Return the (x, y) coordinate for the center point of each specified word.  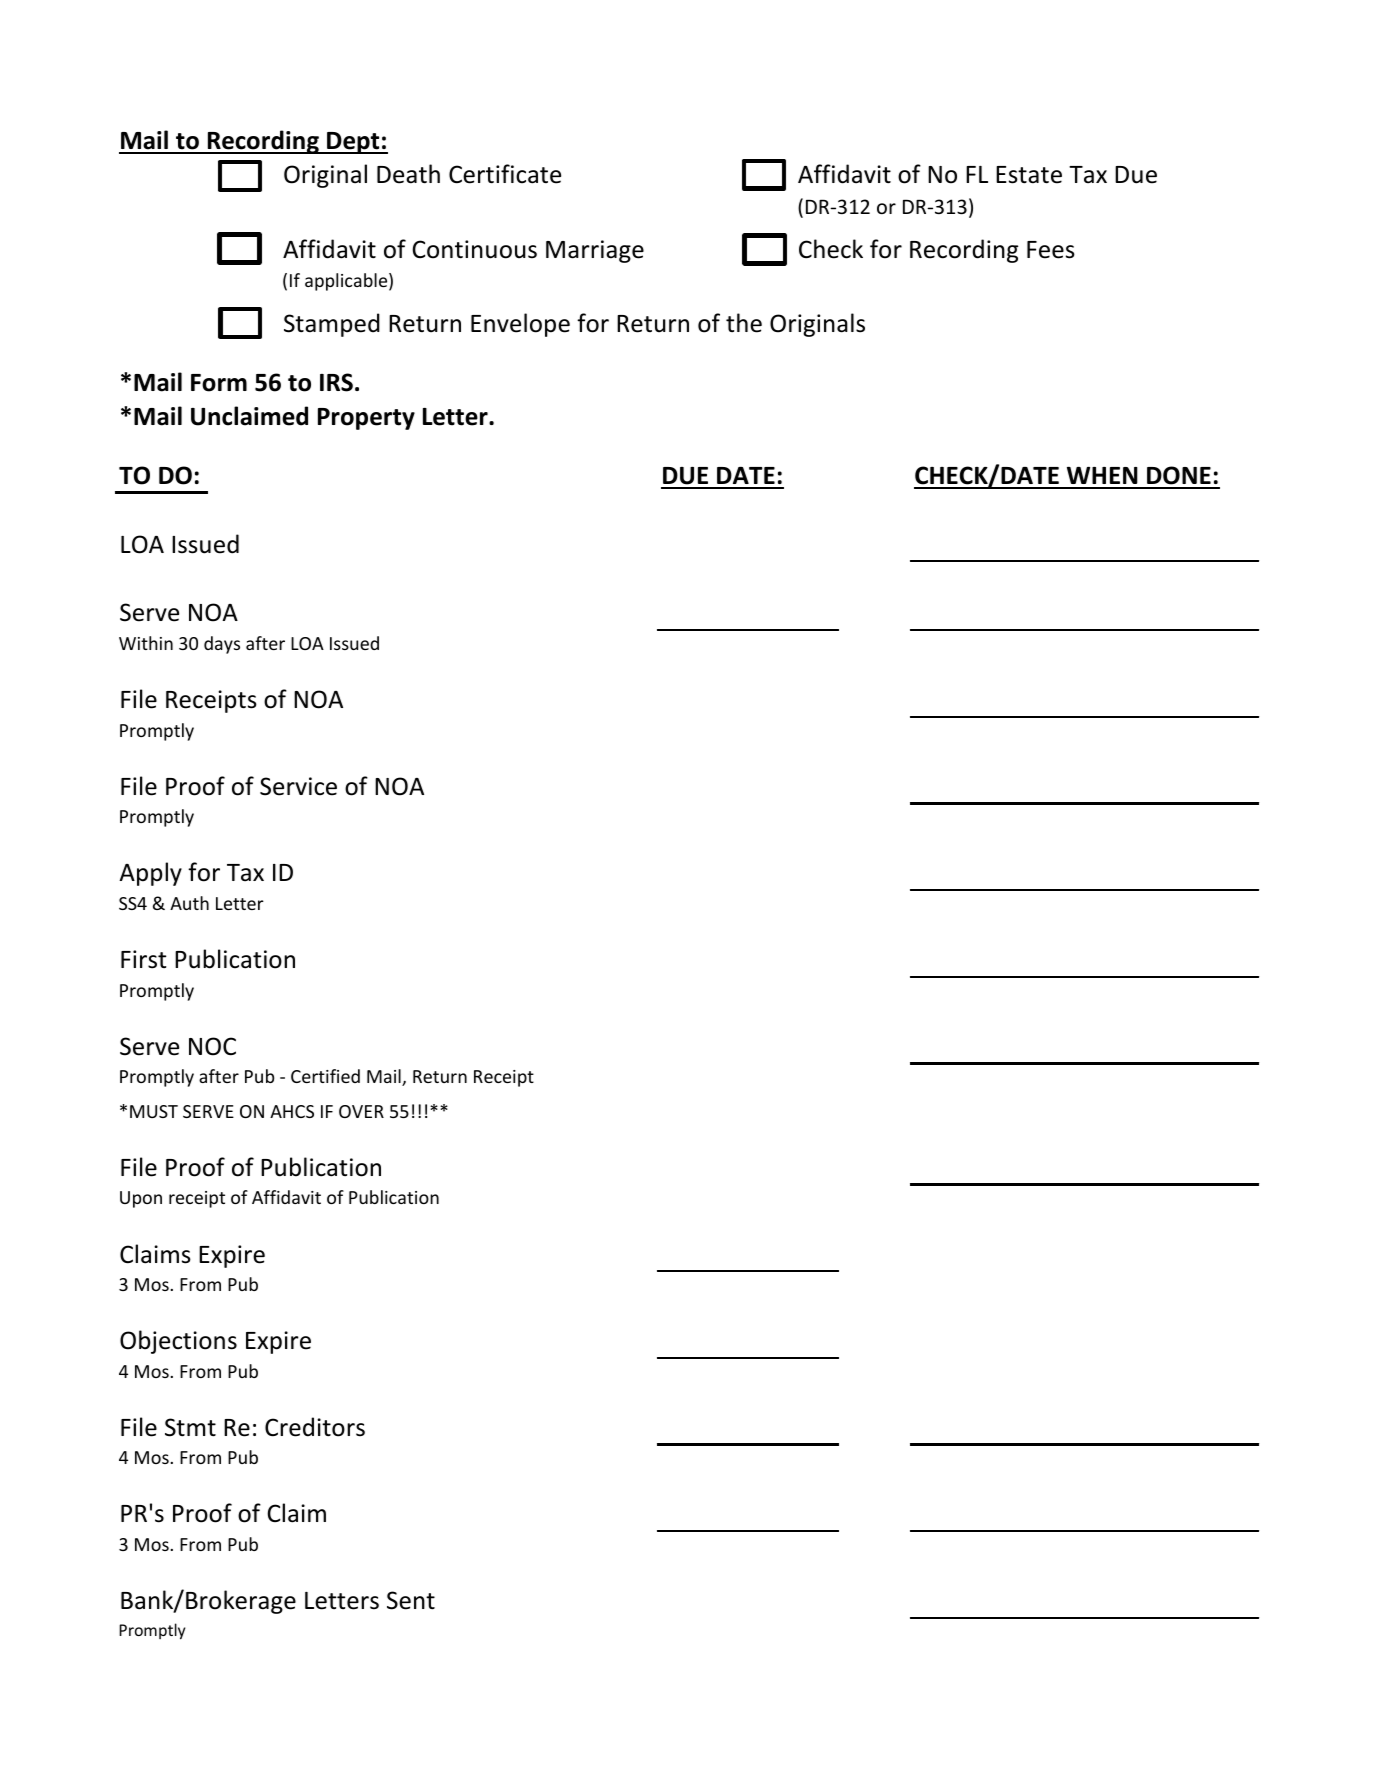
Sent (411, 1600)
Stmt (190, 1427)
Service (298, 786)
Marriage (595, 251)
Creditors (315, 1427)
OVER (361, 1111)
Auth (189, 903)
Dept (353, 143)
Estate (1029, 175)
